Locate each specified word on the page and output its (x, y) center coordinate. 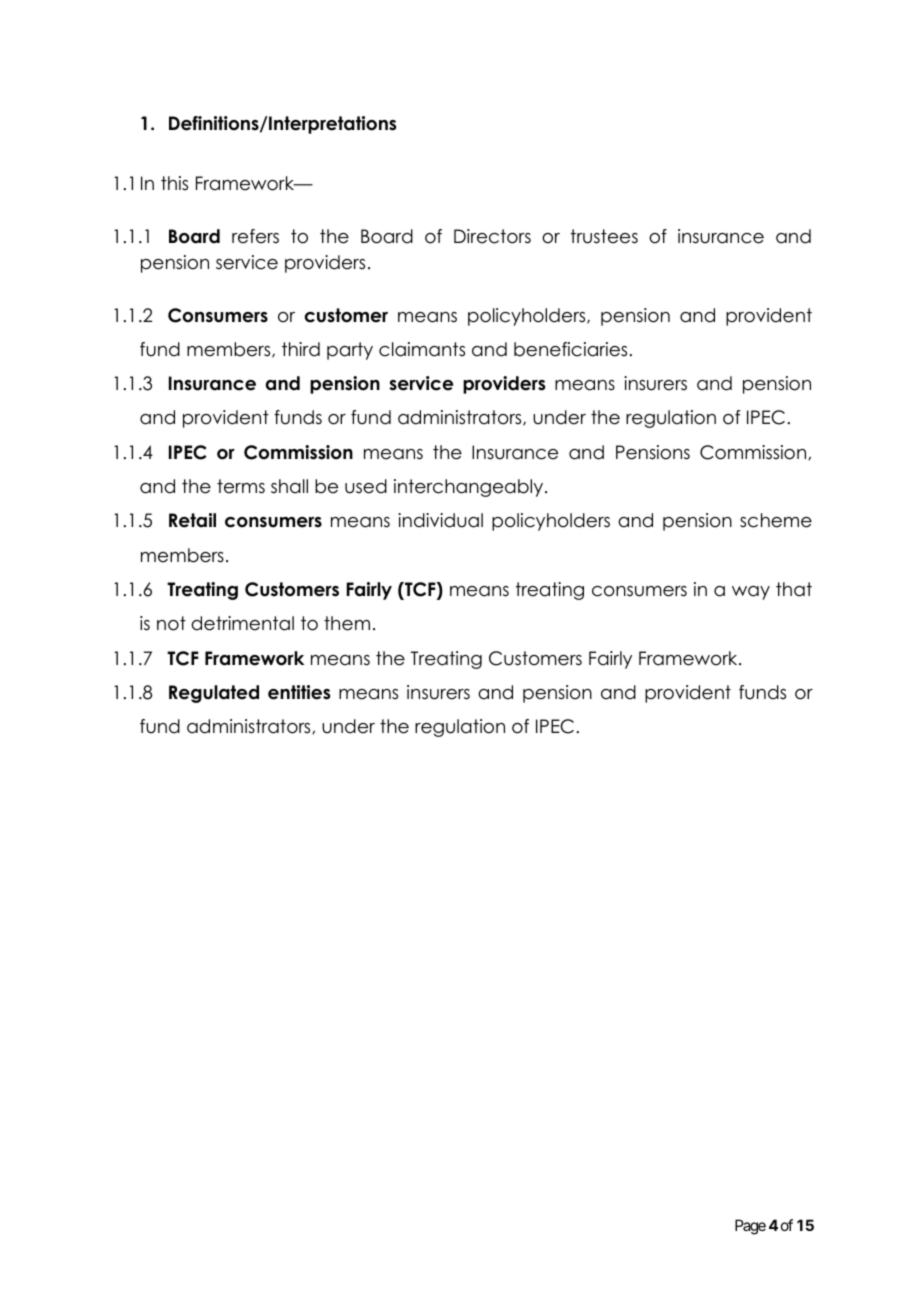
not (171, 623)
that (794, 589)
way (751, 593)
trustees (604, 236)
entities (299, 692)
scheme (776, 520)
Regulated (214, 694)
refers (255, 236)
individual (440, 520)
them (347, 623)
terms (241, 486)
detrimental (242, 623)
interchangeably (470, 488)
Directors (492, 236)
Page (750, 1227)
